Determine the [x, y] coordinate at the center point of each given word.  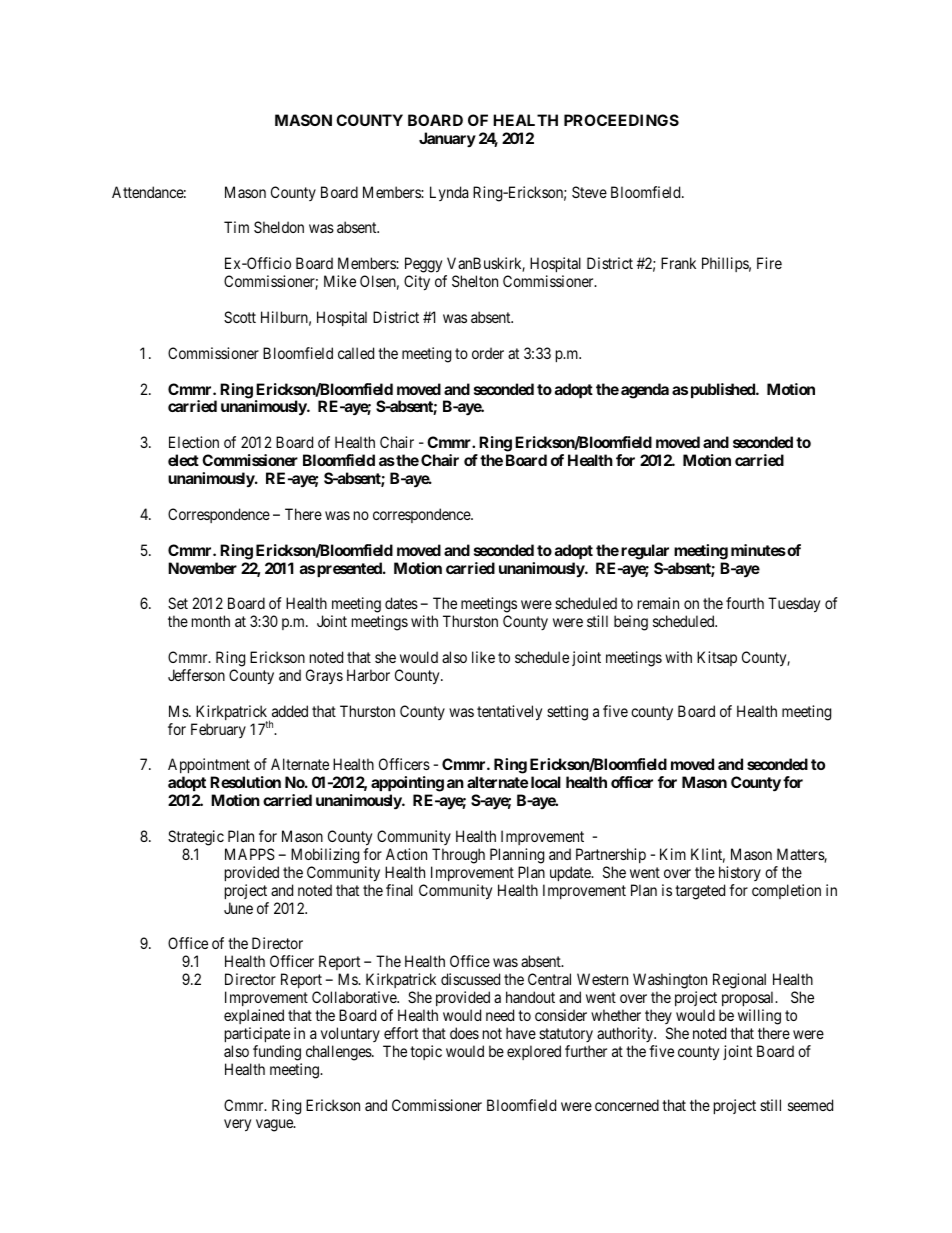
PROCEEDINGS [621, 120]
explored [534, 1052]
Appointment [209, 767]
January [447, 139]
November [202, 568]
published [724, 390]
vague [275, 1125]
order [488, 353]
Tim [236, 227]
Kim [673, 854]
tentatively [509, 713]
